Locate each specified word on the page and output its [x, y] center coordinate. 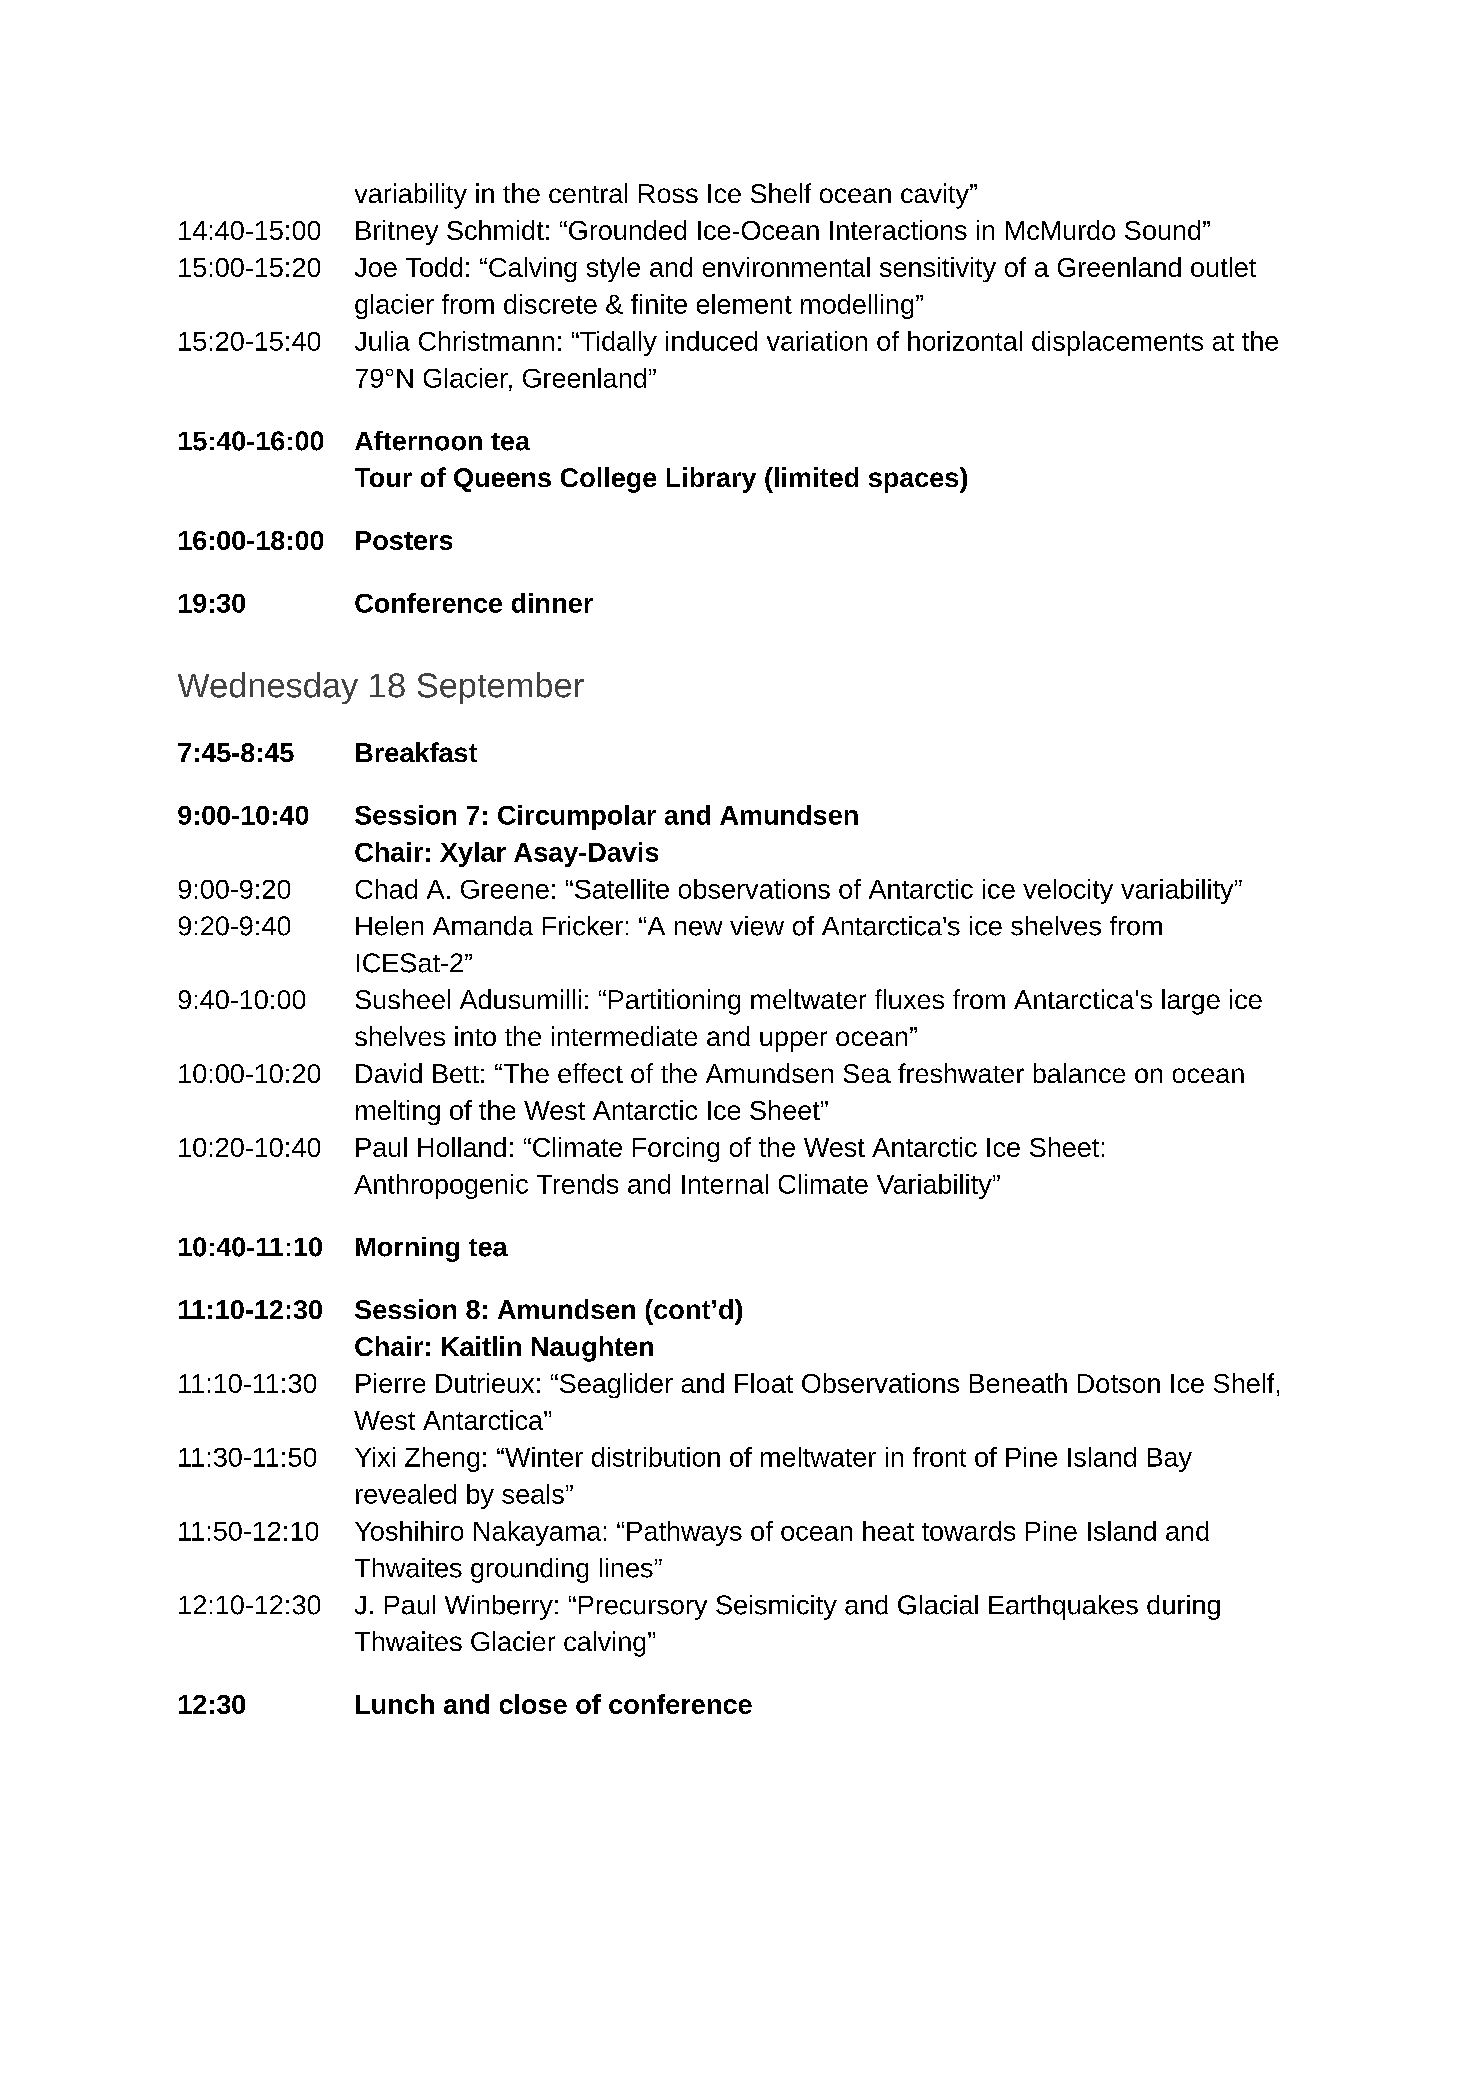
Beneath [1018, 1383]
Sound [1162, 230]
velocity [1068, 891]
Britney [397, 232]
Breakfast [416, 752]
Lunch [395, 1704]
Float [764, 1383]
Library [711, 480]
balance [1079, 1073]
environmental [786, 267]
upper [793, 1041]
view [757, 926]
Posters [404, 540]
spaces [915, 482]
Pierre [390, 1383]
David [389, 1073]
